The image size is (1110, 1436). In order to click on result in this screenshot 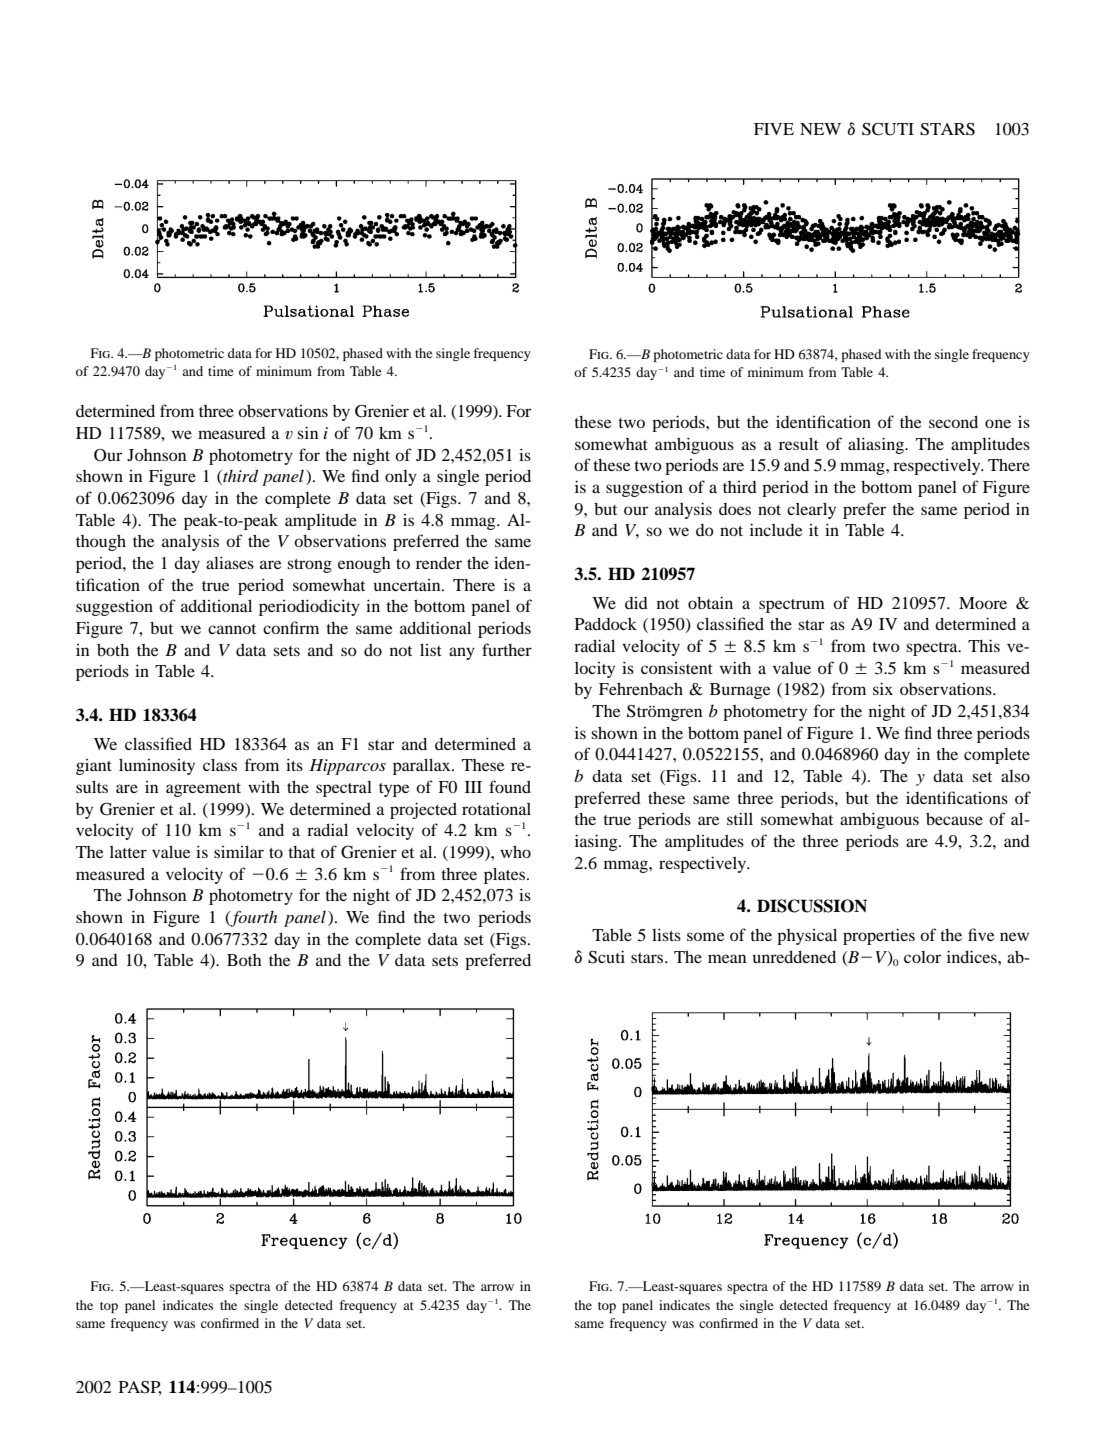, I will do `click(799, 443)`.
